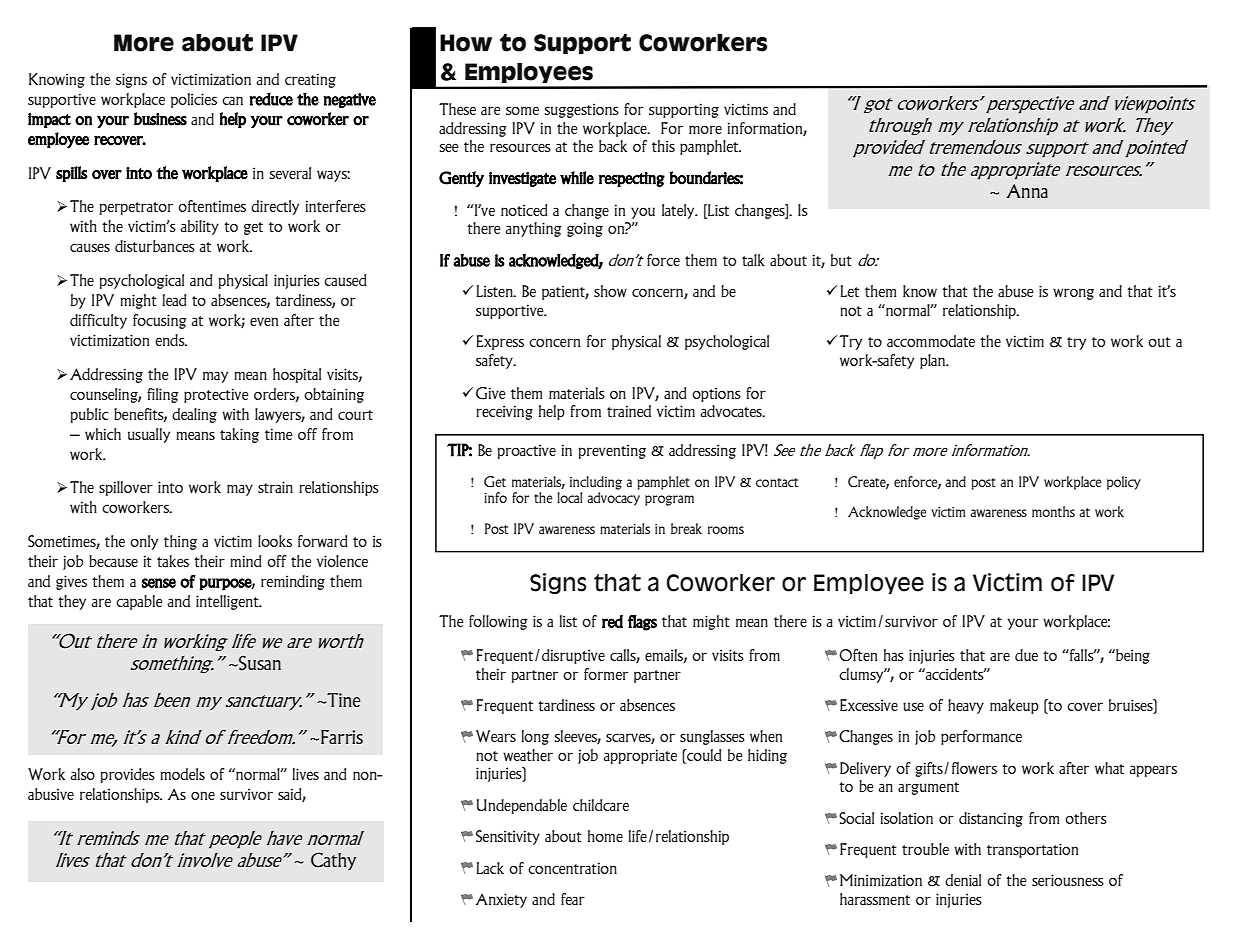 The width and height of the image is (1233, 952). What do you see at coordinates (585, 229) in the image?
I see `going` at bounding box center [585, 229].
